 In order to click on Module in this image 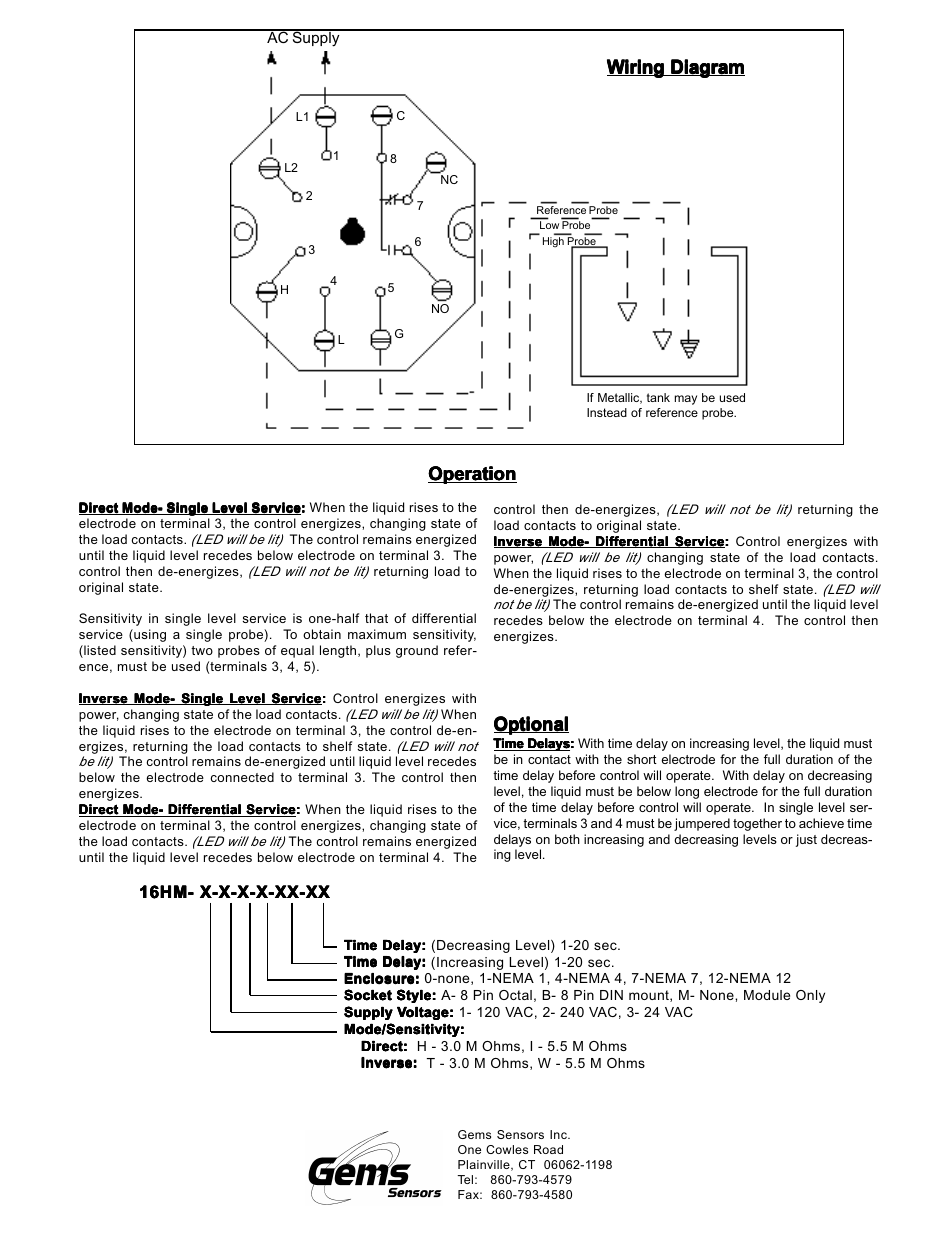, I will do `click(767, 995)`.
